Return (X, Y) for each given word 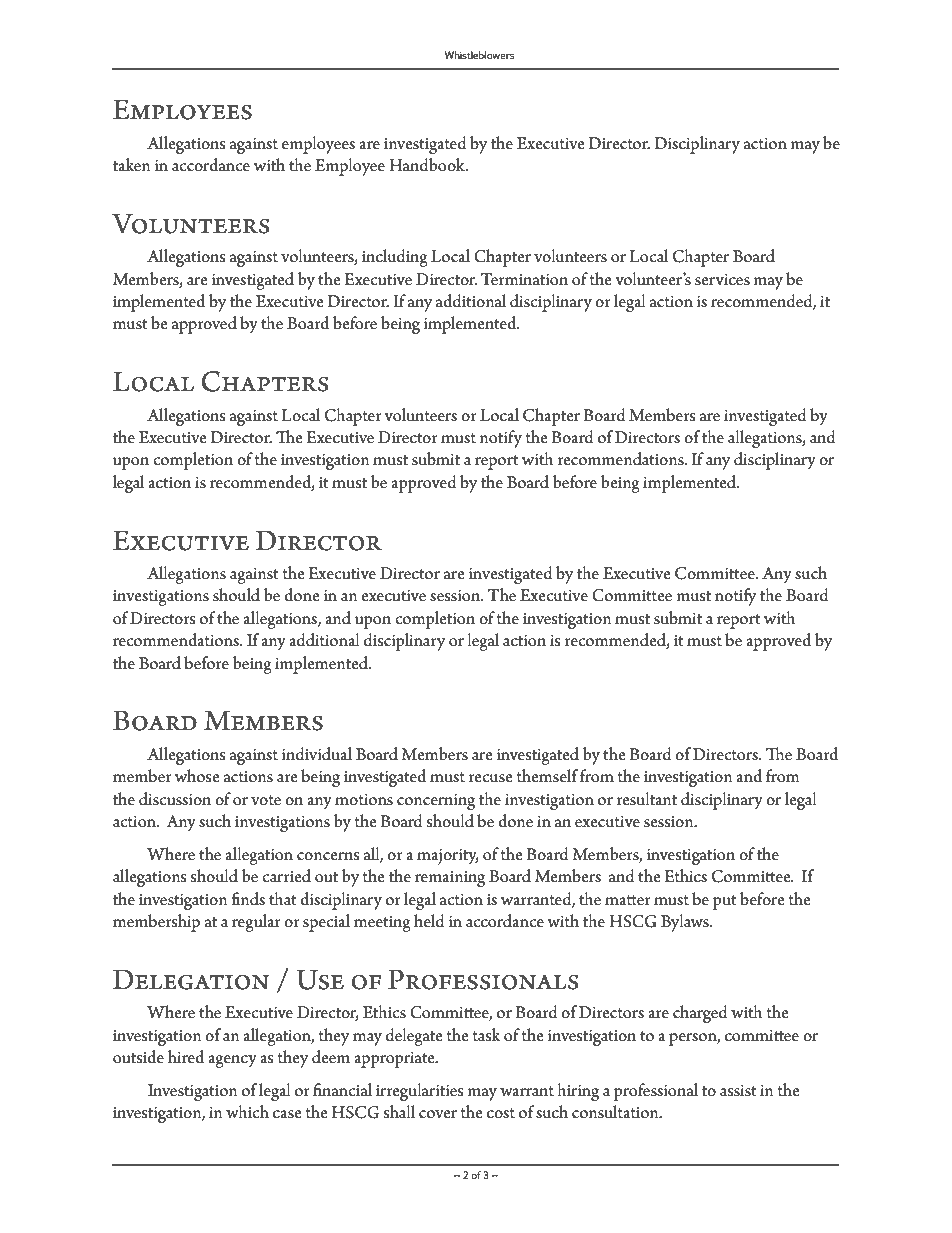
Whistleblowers (479, 55)
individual (316, 754)
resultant (647, 799)
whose (197, 776)
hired (186, 1057)
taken (132, 164)
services (722, 280)
